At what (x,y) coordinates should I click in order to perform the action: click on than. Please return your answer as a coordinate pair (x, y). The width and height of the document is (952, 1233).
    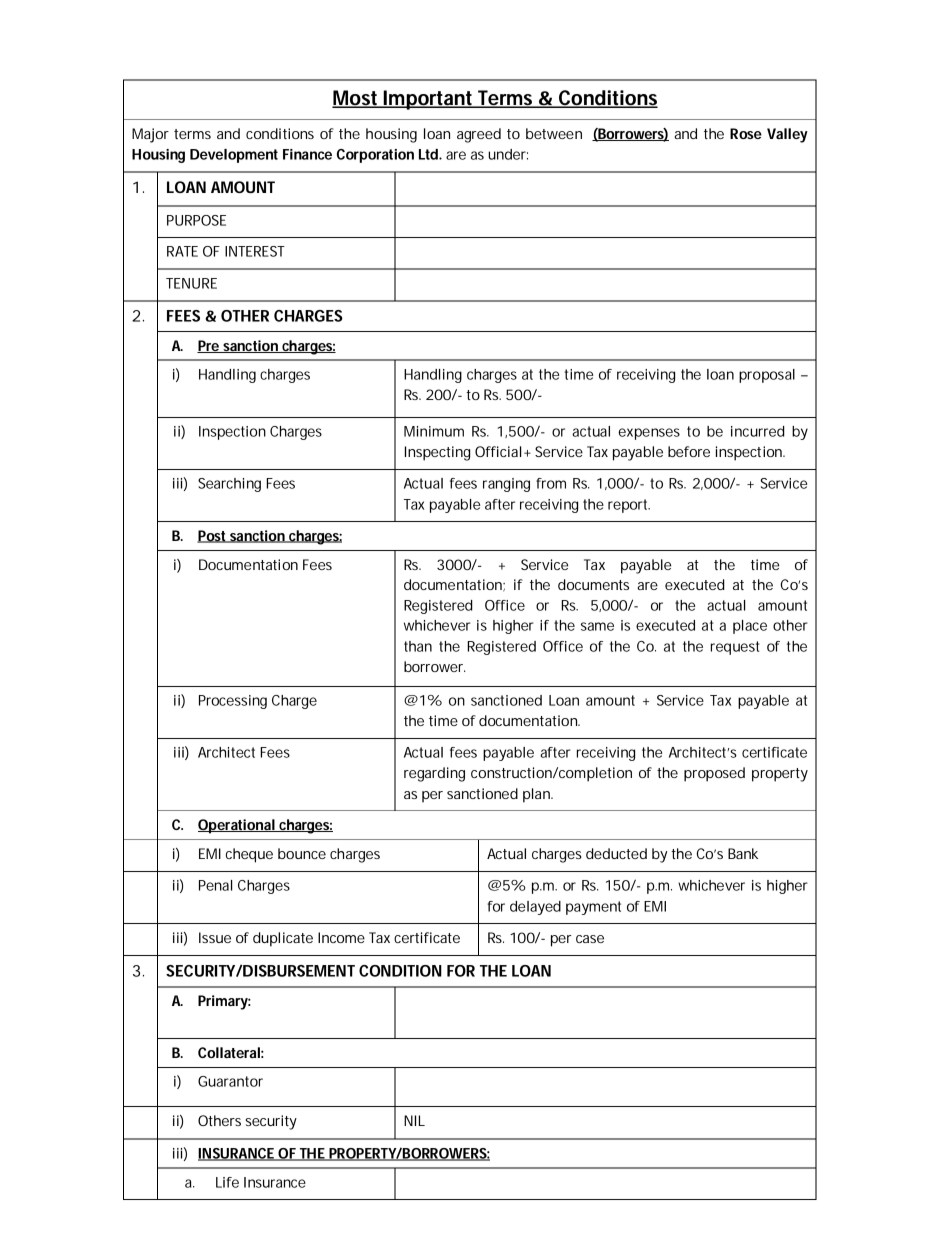
    Looking at the image, I should click on (418, 646).
